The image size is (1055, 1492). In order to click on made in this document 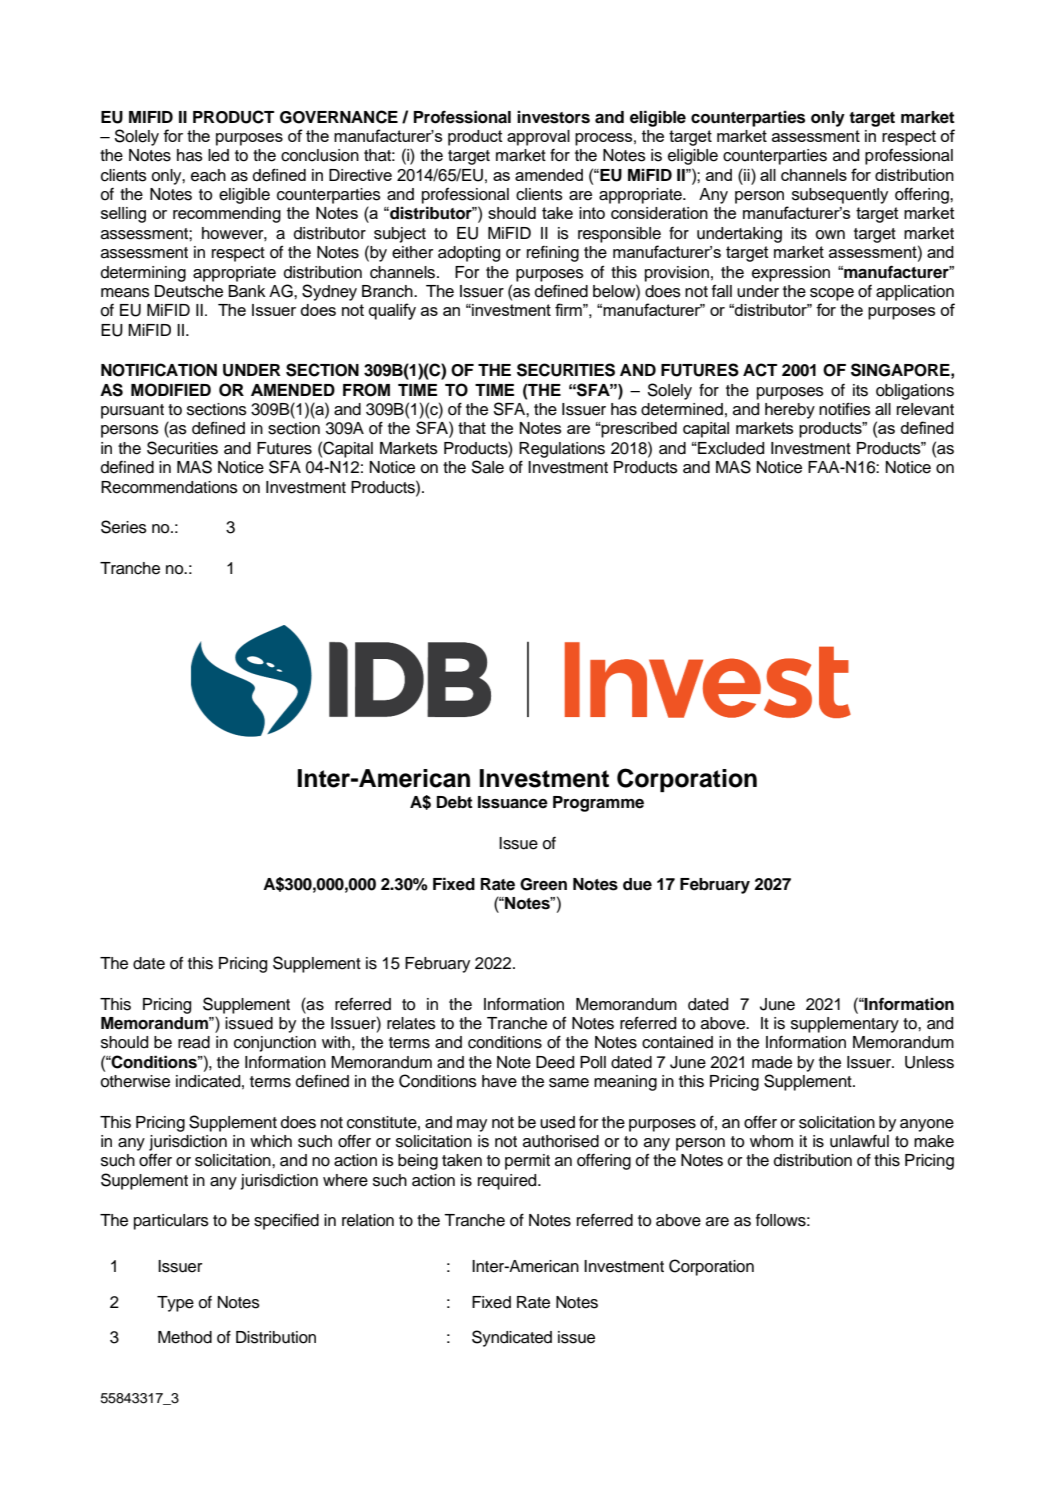, I will do `click(772, 1062)`.
